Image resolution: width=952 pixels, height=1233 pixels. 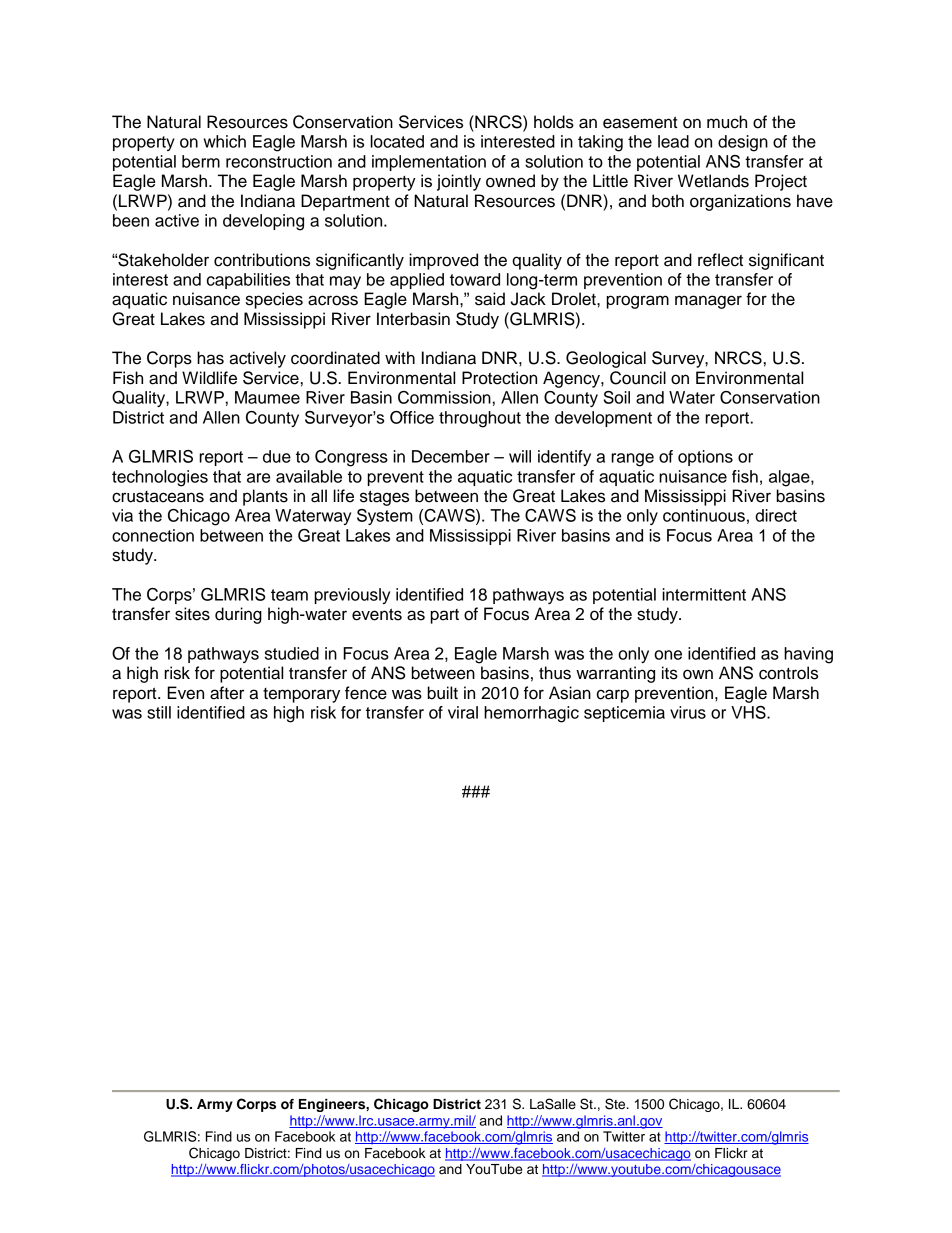 What do you see at coordinates (443, 693) in the screenshot?
I see `built` at bounding box center [443, 693].
